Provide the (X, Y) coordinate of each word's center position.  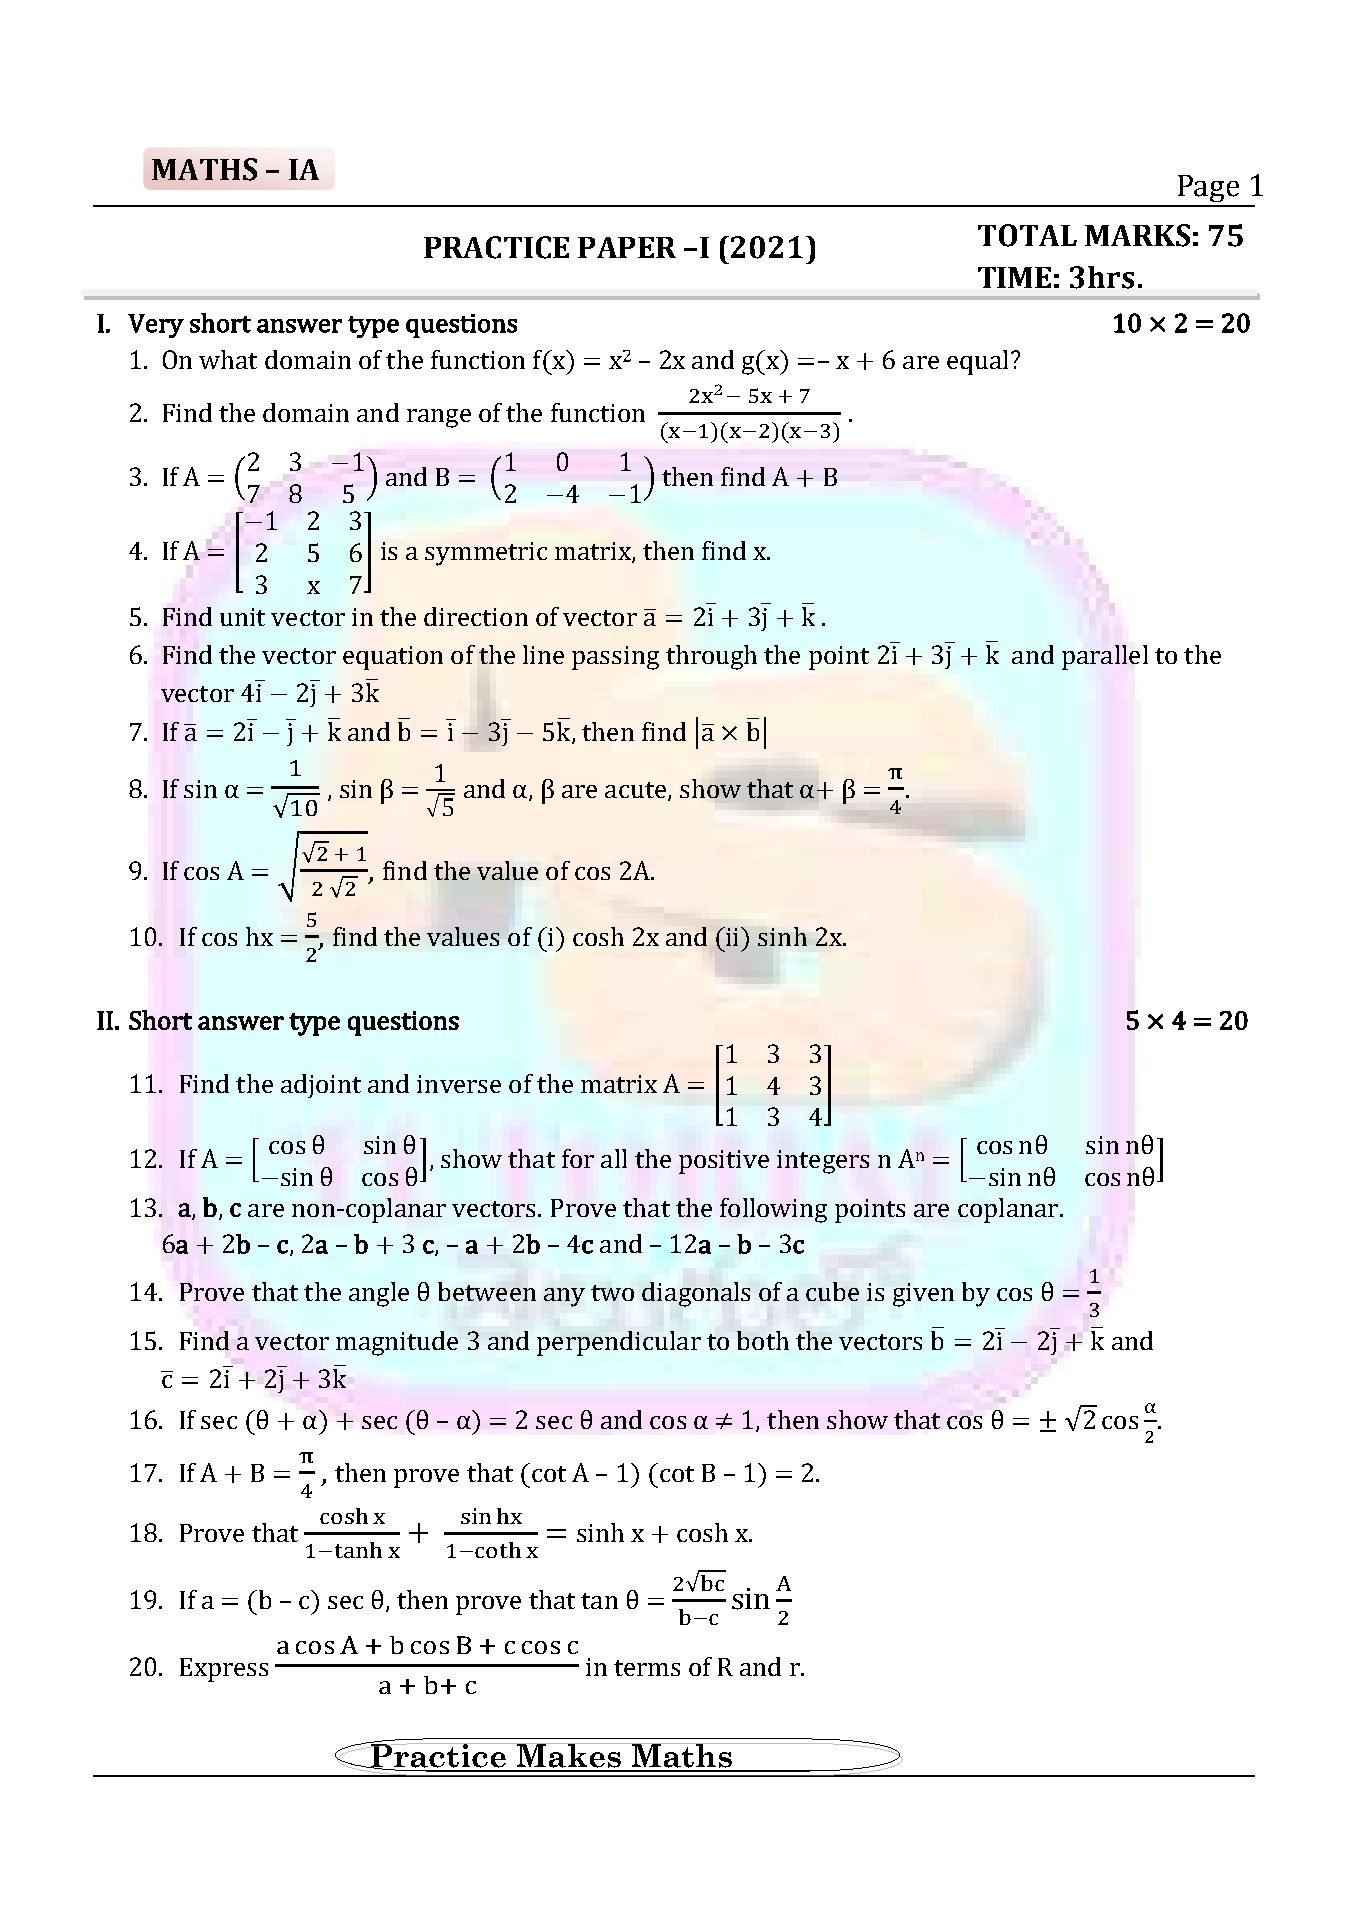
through (711, 657)
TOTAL (1027, 235)
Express (224, 1670)
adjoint (321, 1086)
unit (242, 617)
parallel (1105, 657)
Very (156, 326)
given (923, 1295)
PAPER (627, 247)
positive (724, 1162)
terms (647, 1668)
